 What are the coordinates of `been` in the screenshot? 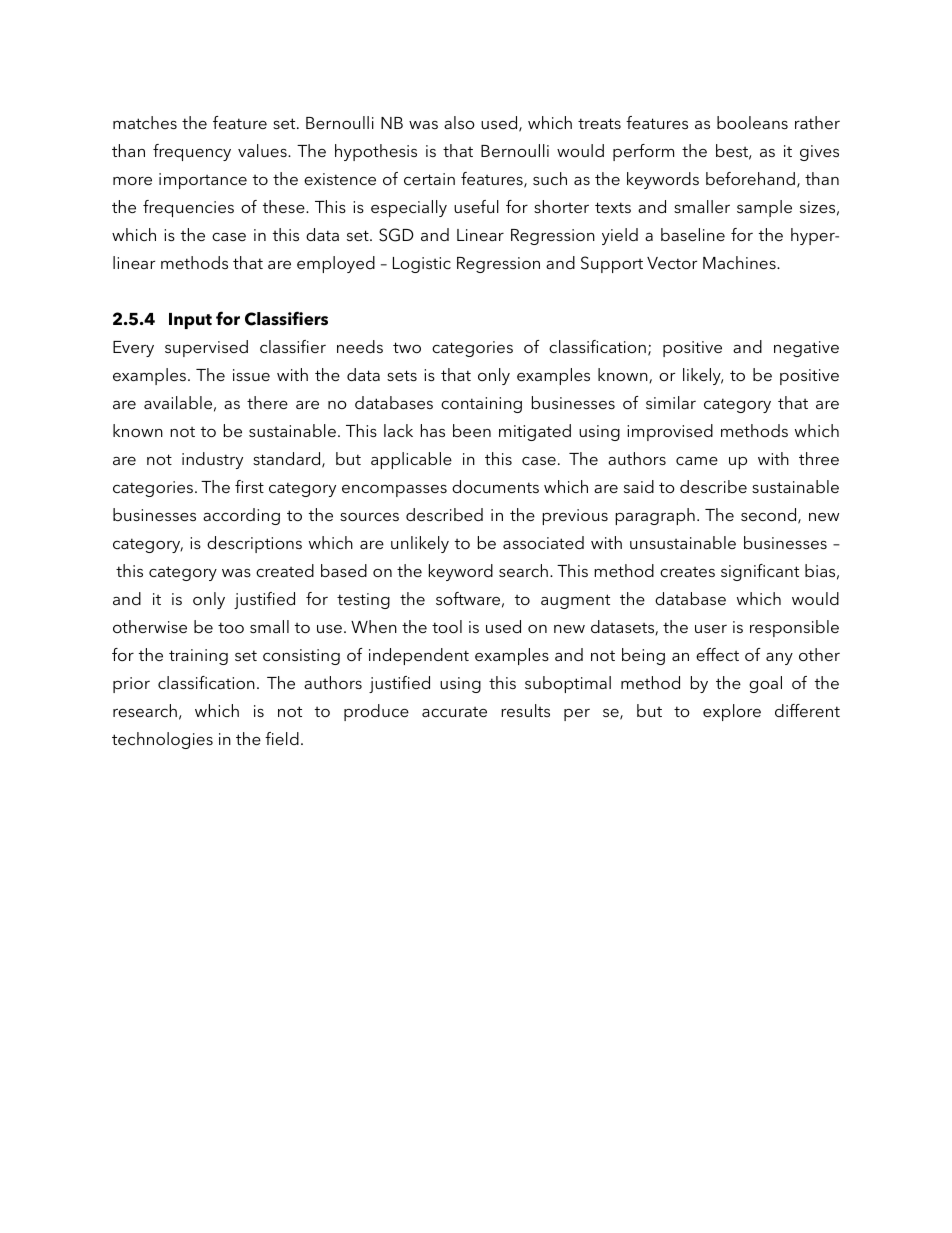 It's located at (472, 430).
